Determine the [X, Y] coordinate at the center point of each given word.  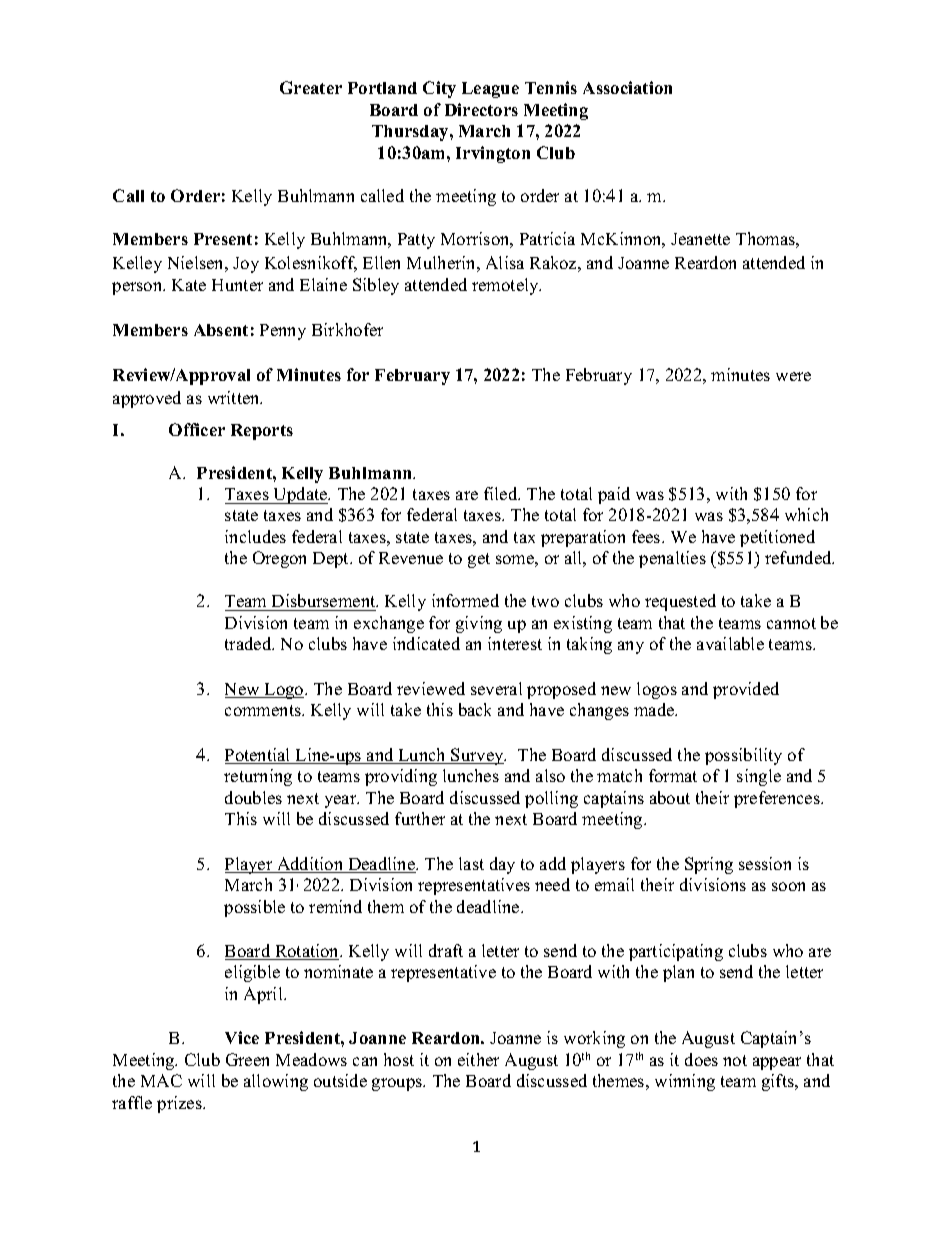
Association [627, 87]
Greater [311, 87]
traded [249, 643]
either [478, 1059]
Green [247, 1059]
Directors [481, 109]
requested [680, 602]
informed [465, 600]
